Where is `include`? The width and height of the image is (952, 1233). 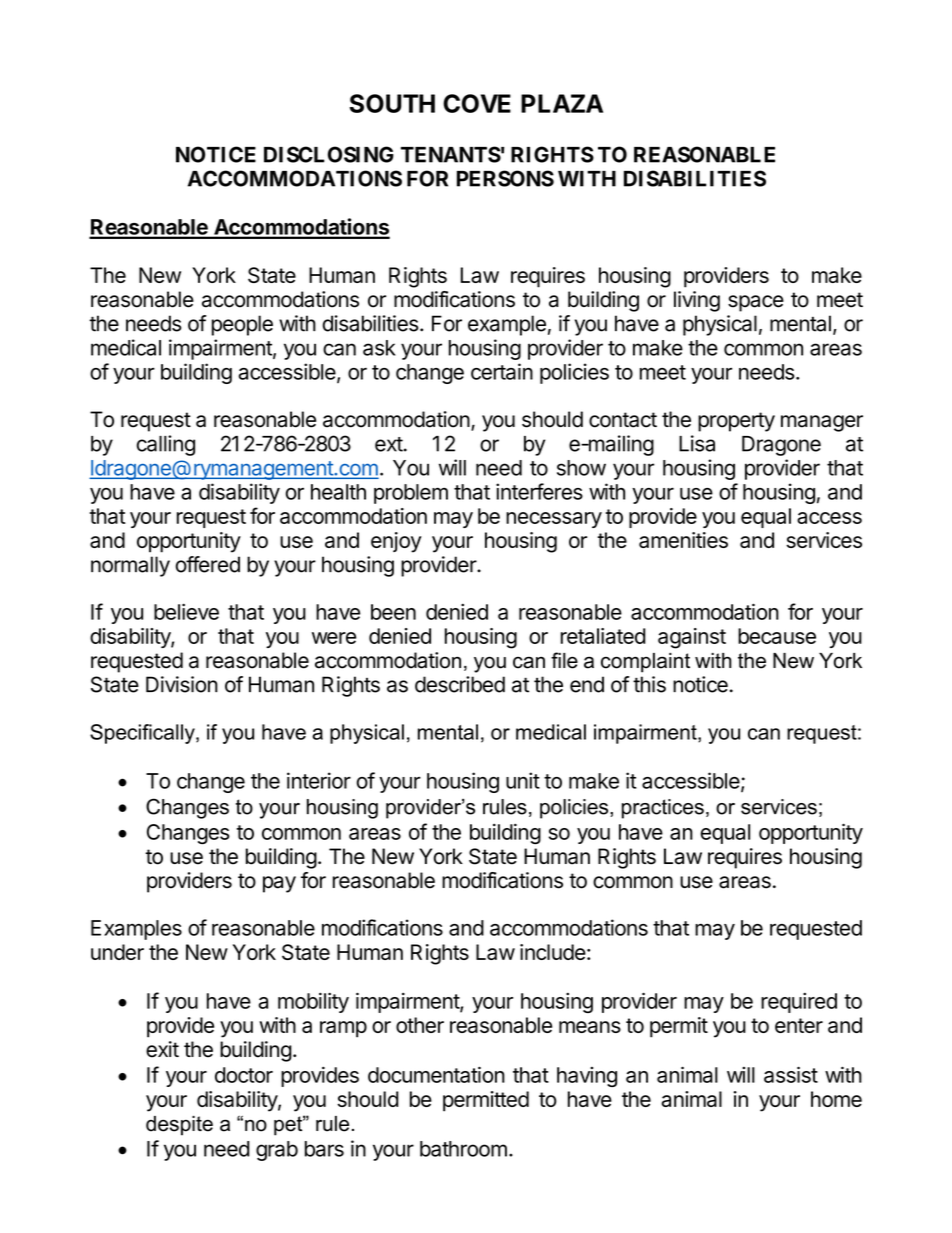
include is located at coordinates (553, 952).
